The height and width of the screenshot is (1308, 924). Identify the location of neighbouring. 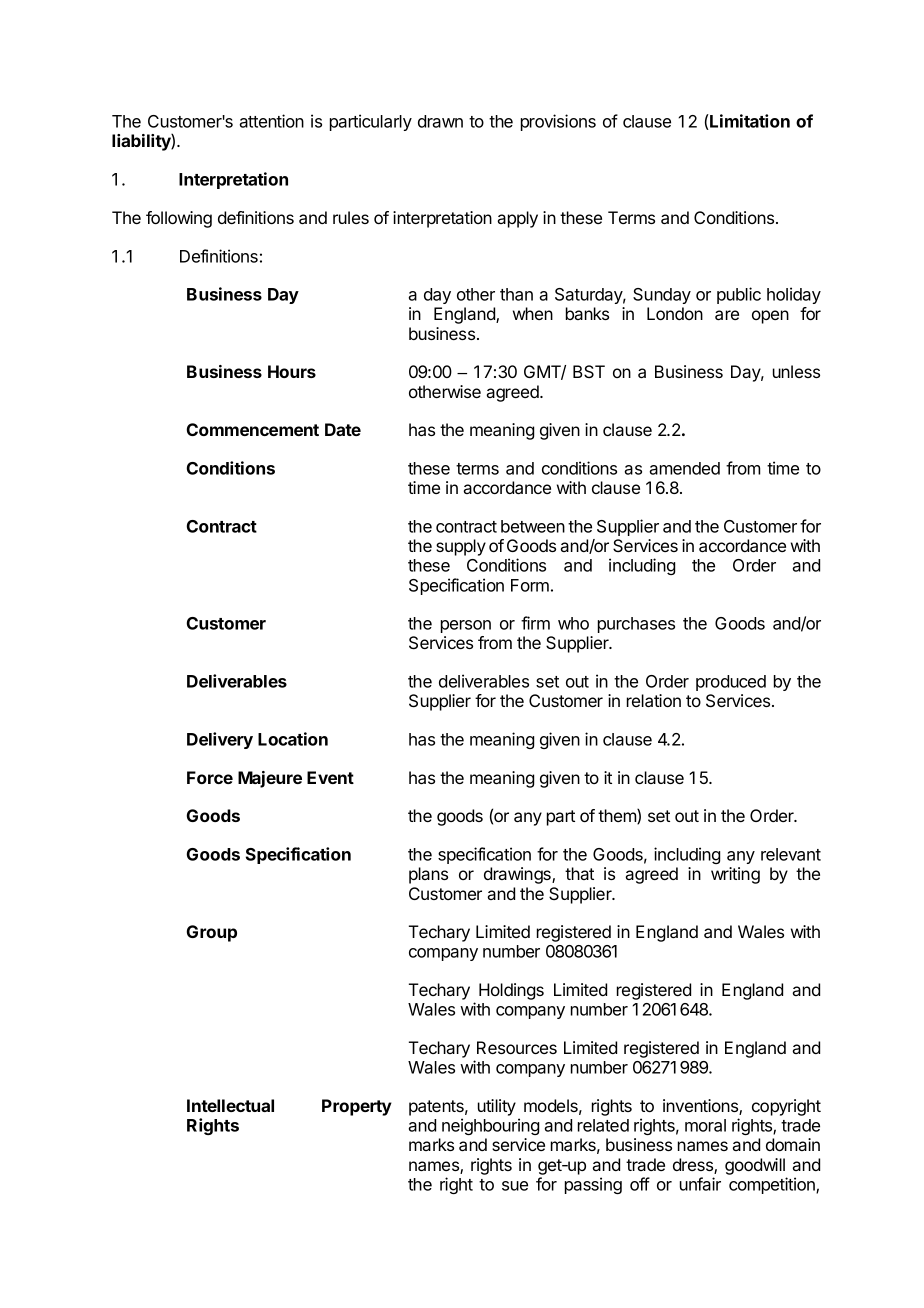
(490, 1126).
